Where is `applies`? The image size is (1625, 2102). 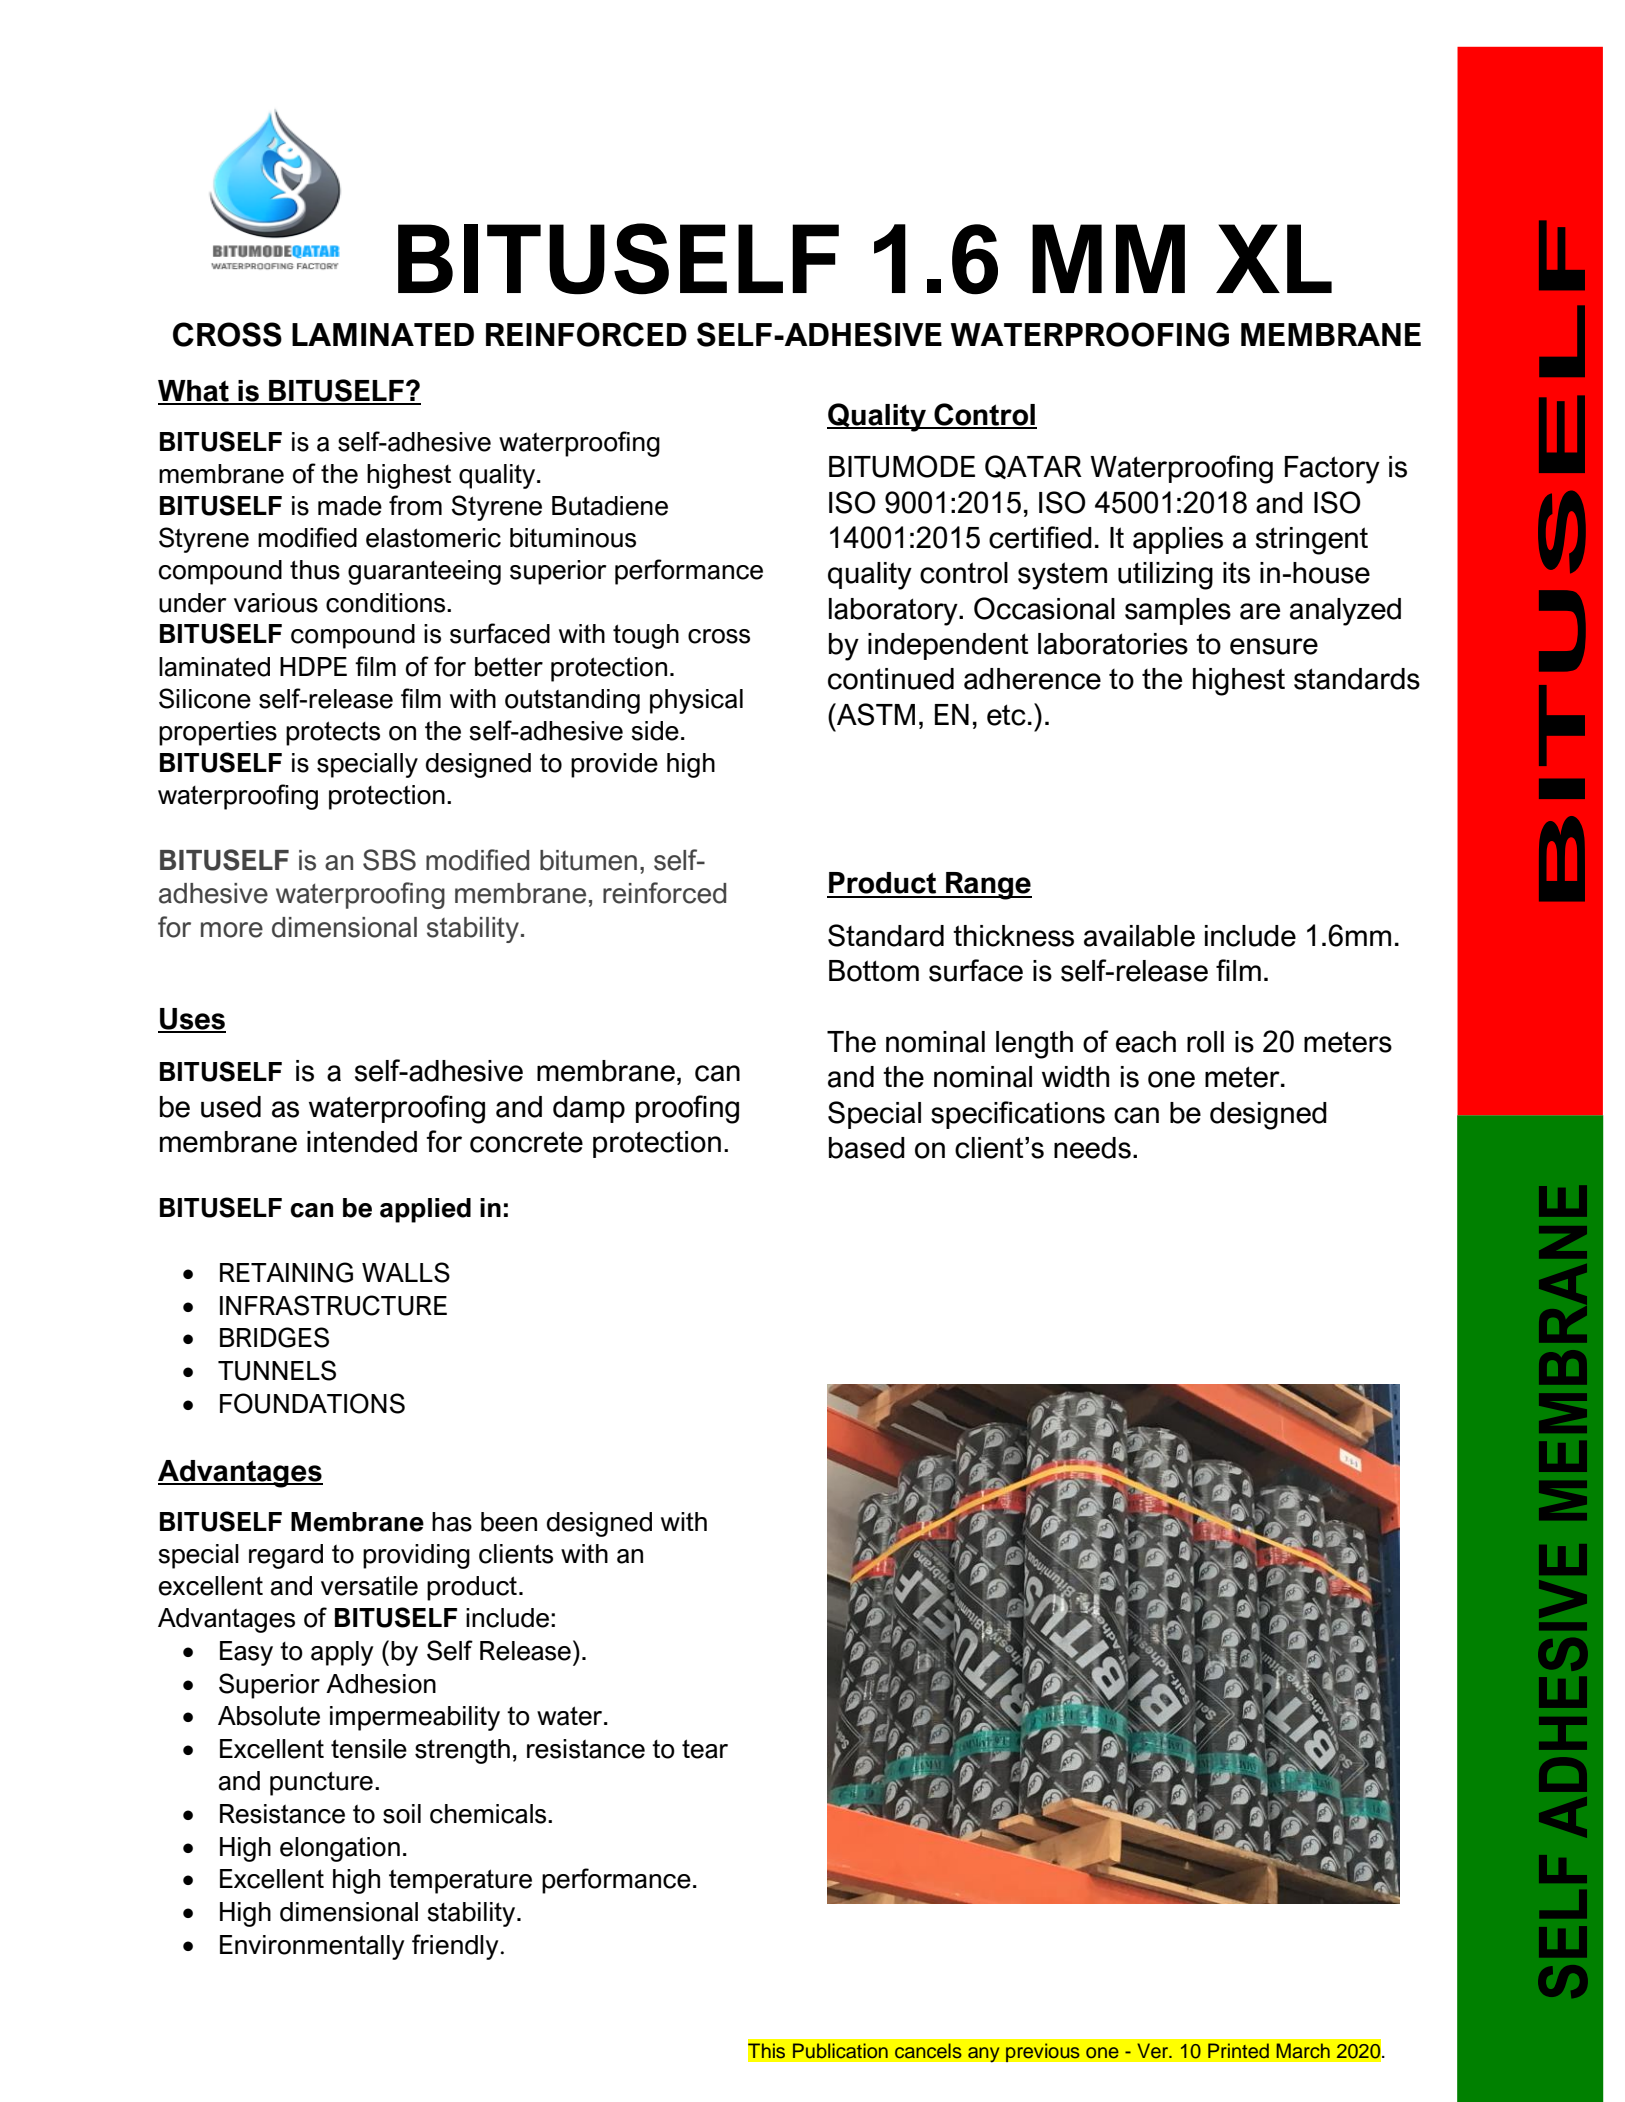
applies is located at coordinates (1178, 540).
